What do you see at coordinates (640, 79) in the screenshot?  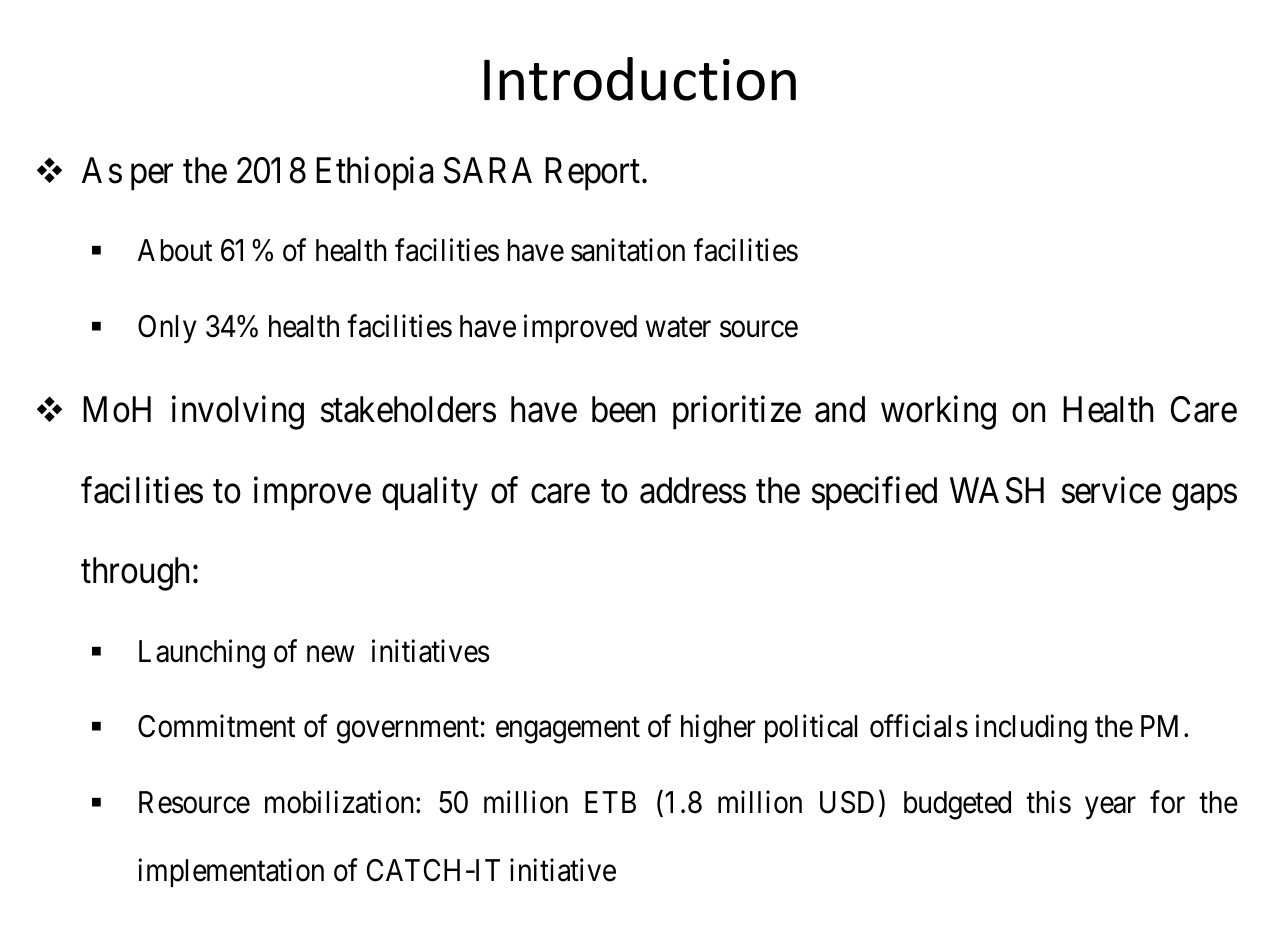 I see `Introduction` at bounding box center [640, 79].
